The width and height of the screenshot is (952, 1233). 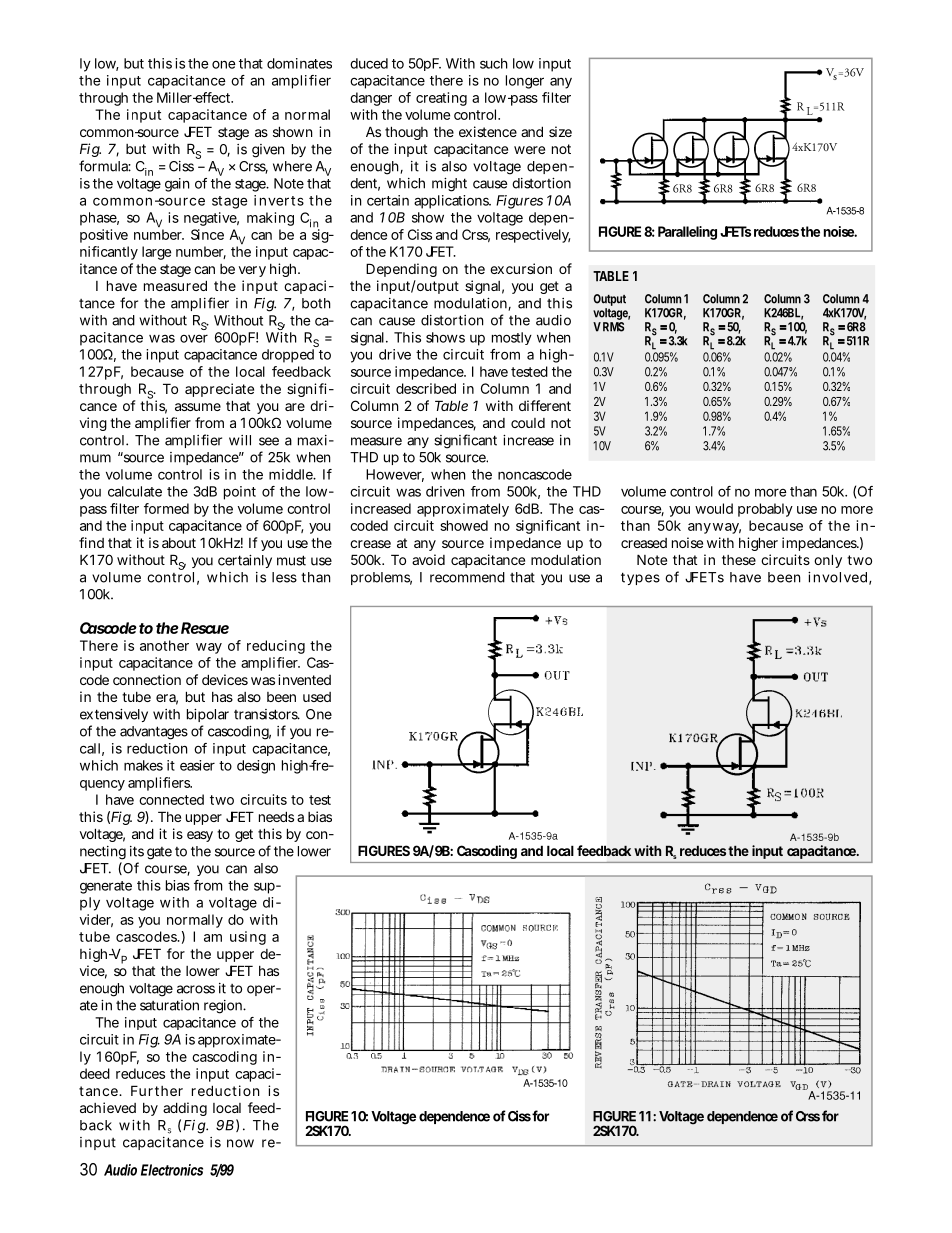 I want to click on gate, so click(x=159, y=853).
